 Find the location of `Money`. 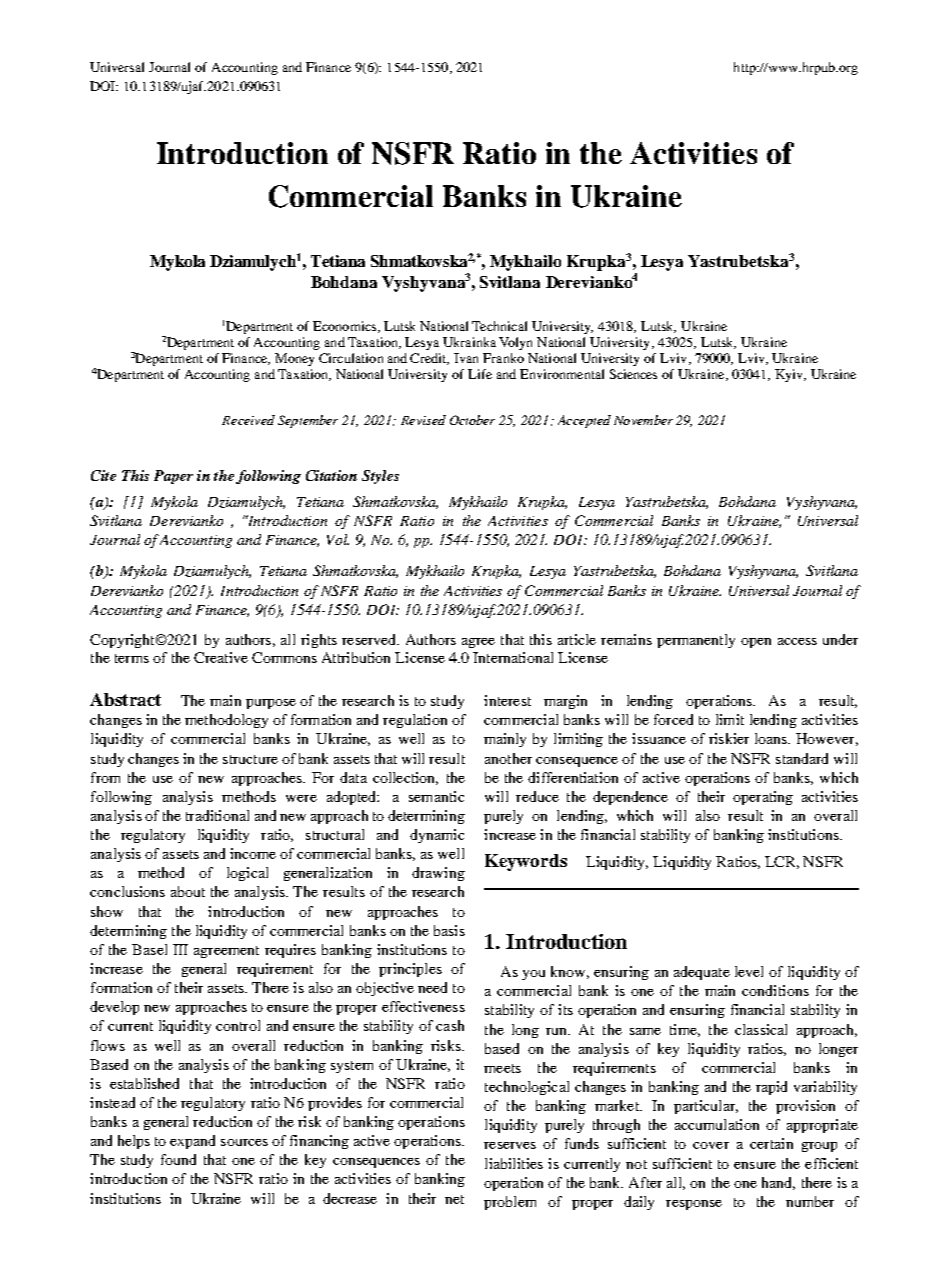

Money is located at coordinates (294, 359).
